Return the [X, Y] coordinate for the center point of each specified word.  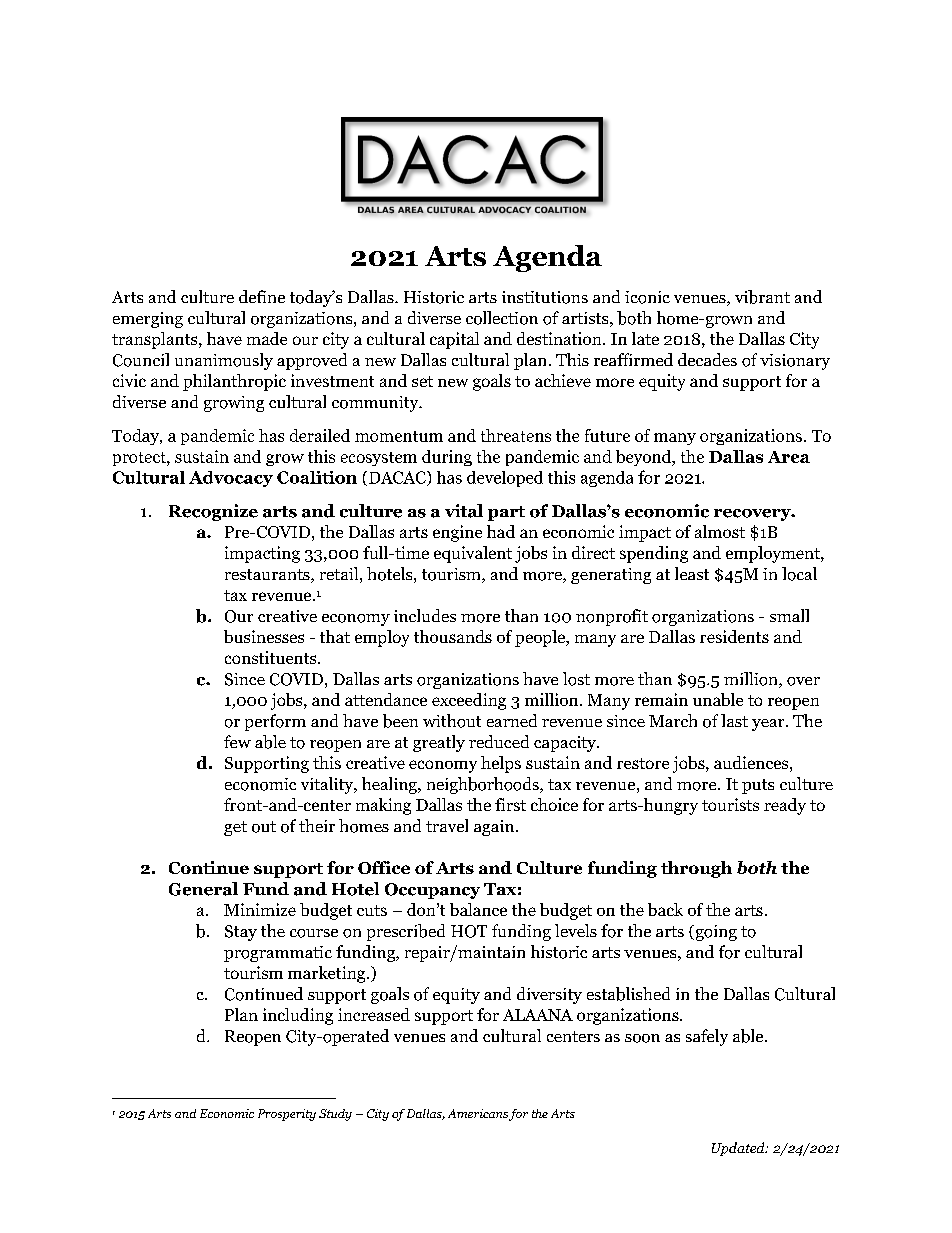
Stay [241, 933]
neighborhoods [484, 785]
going [715, 933]
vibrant [762, 297]
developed [505, 479]
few [237, 741]
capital [454, 340]
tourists [730, 804]
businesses [264, 636]
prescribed [406, 932]
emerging [148, 320]
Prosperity [287, 1115]
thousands [453, 636]
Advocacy [231, 479]
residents [734, 636]
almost [720, 531]
